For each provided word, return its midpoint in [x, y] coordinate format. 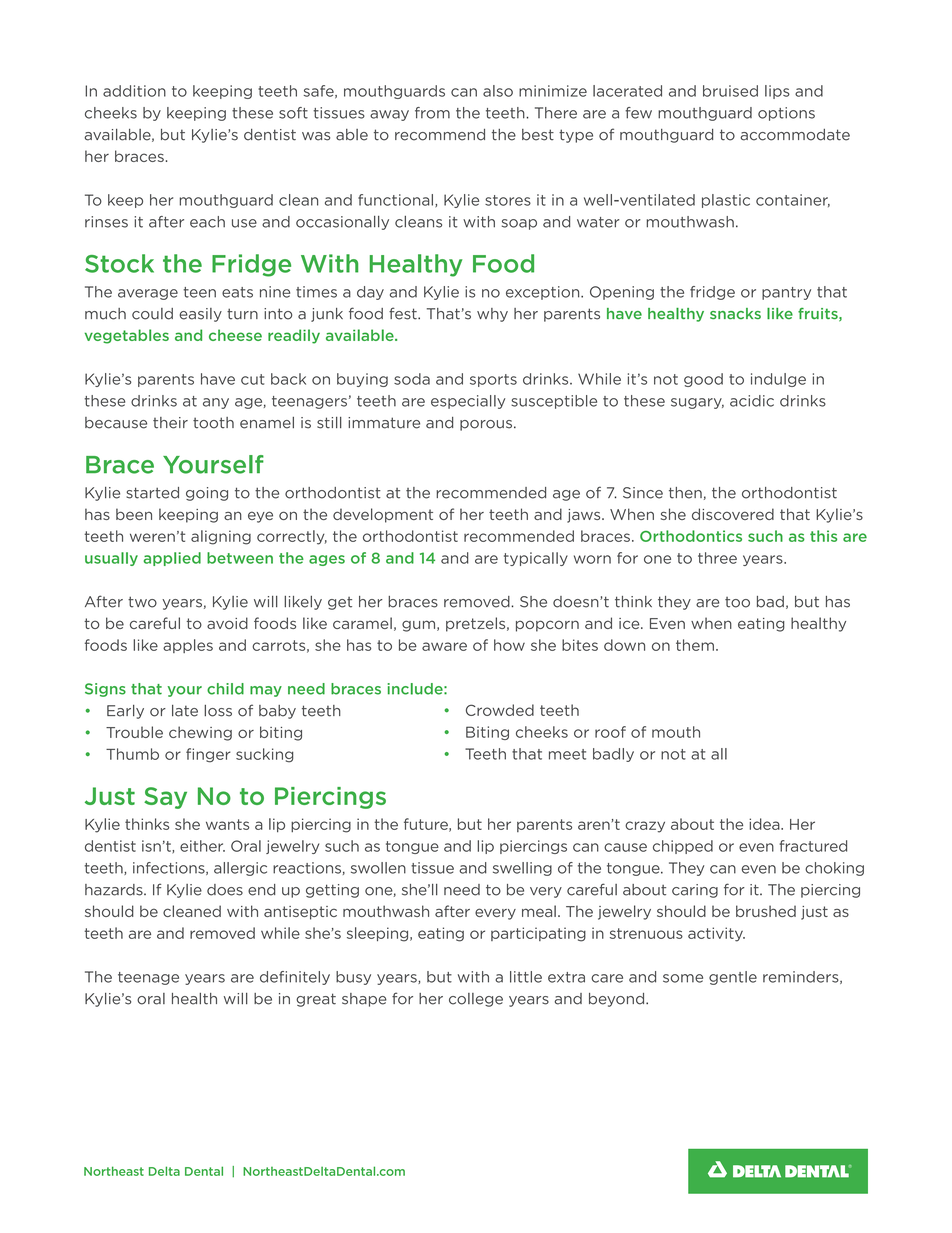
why [492, 315]
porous [487, 425]
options [786, 114]
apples [188, 646]
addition [134, 91]
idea [765, 824]
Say [165, 798]
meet [567, 754]
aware [444, 646]
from [432, 113]
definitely [295, 978]
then [685, 493]
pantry [786, 293]
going [207, 494]
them [695, 645]
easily [200, 315]
